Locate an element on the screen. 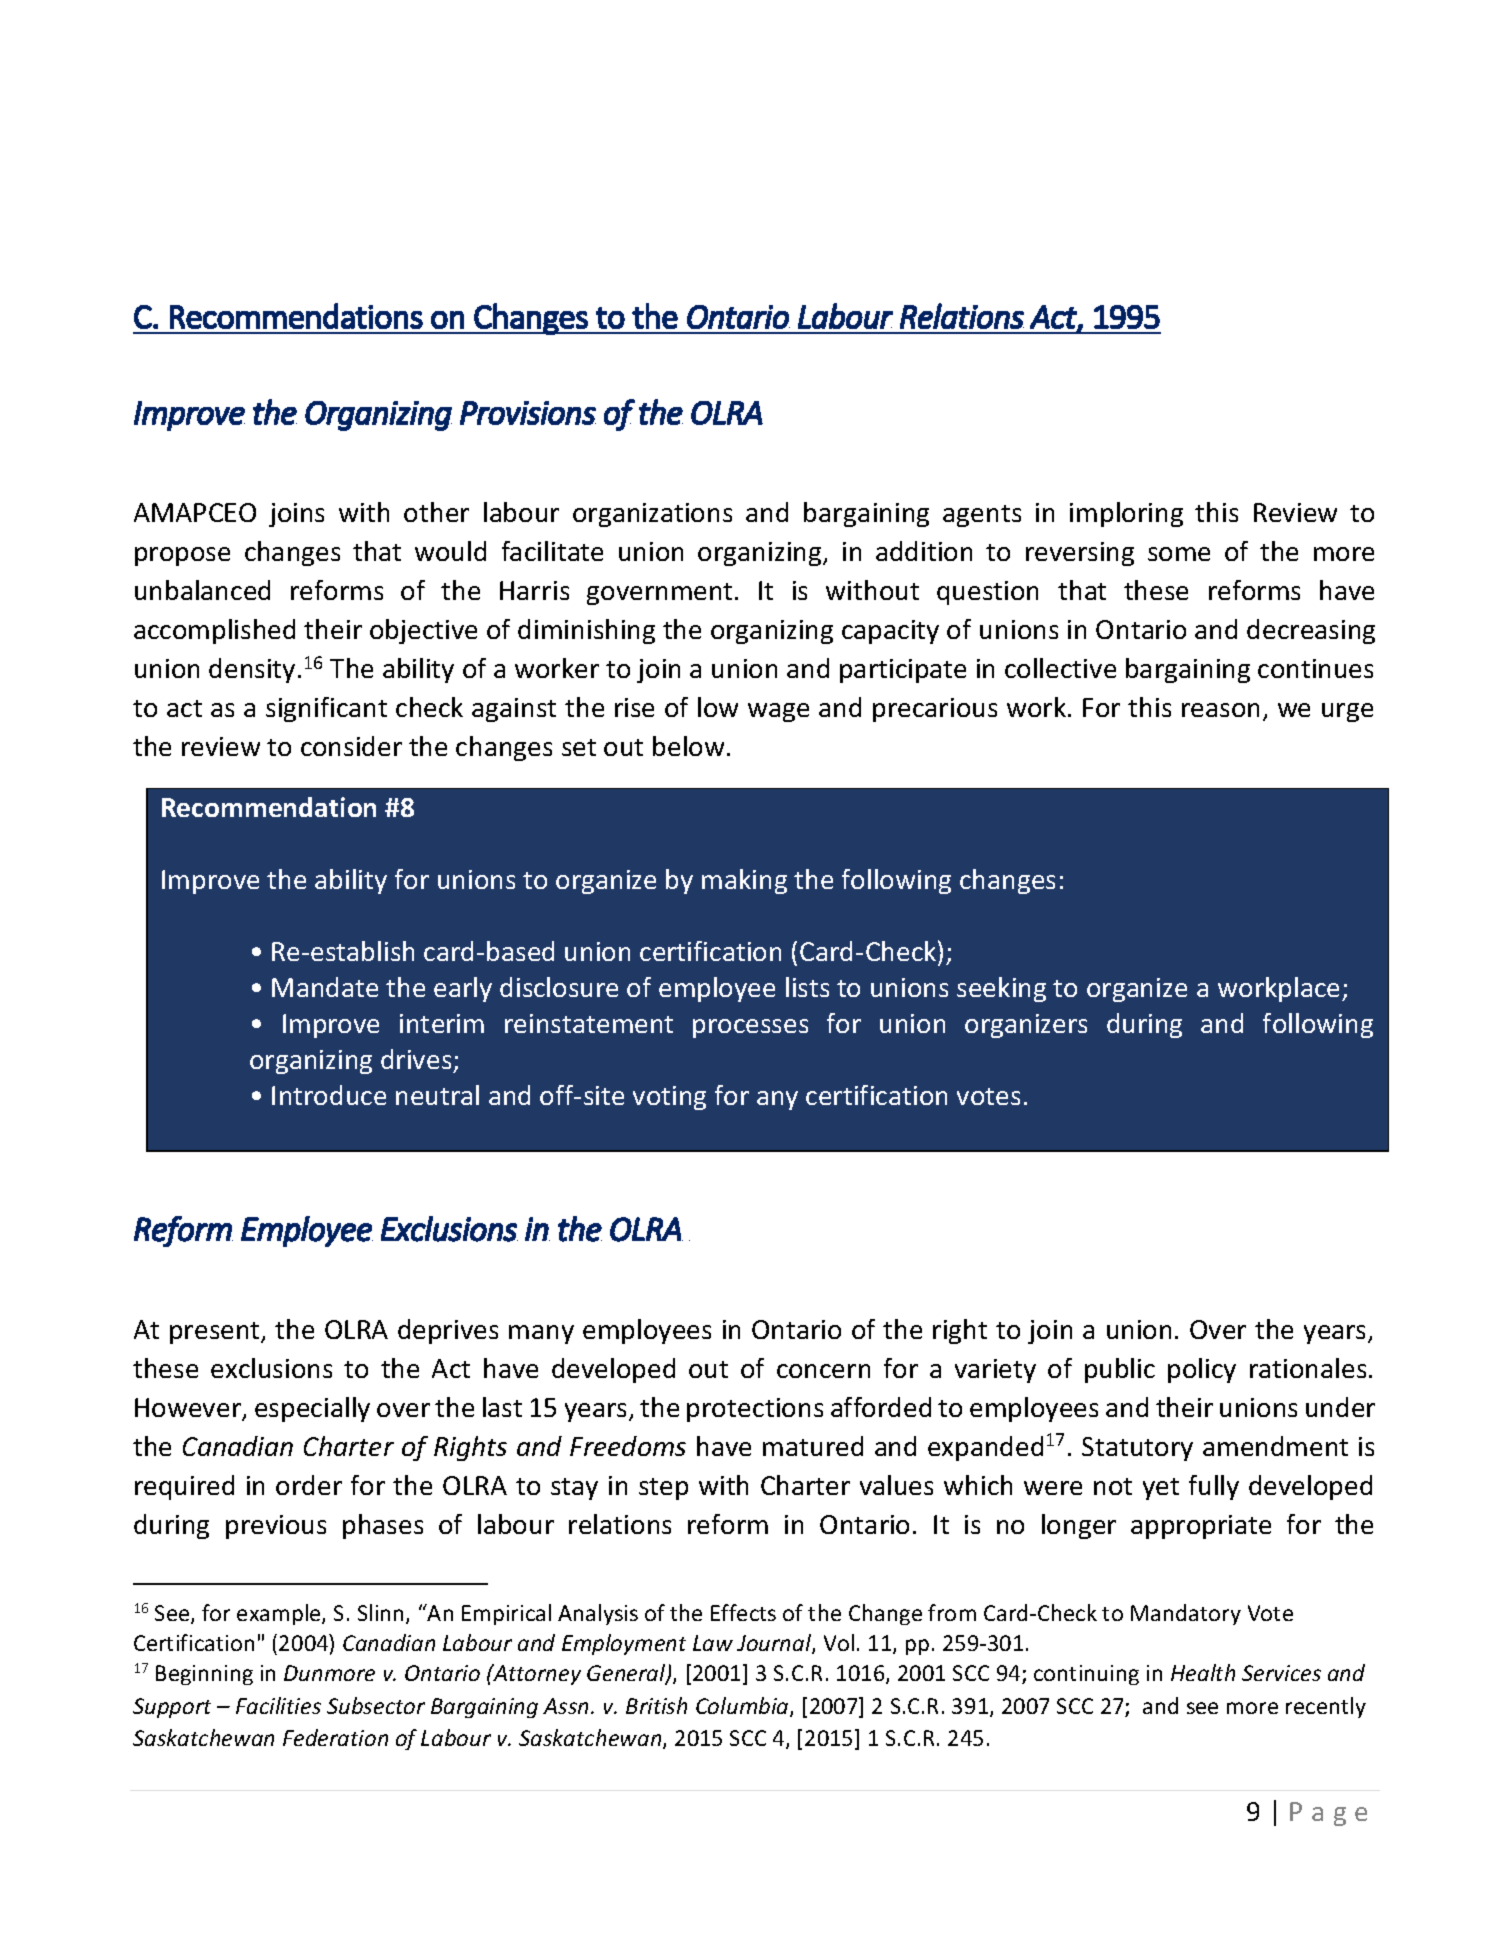 This screenshot has height=1953, width=1509. seeking is located at coordinates (1001, 989).
